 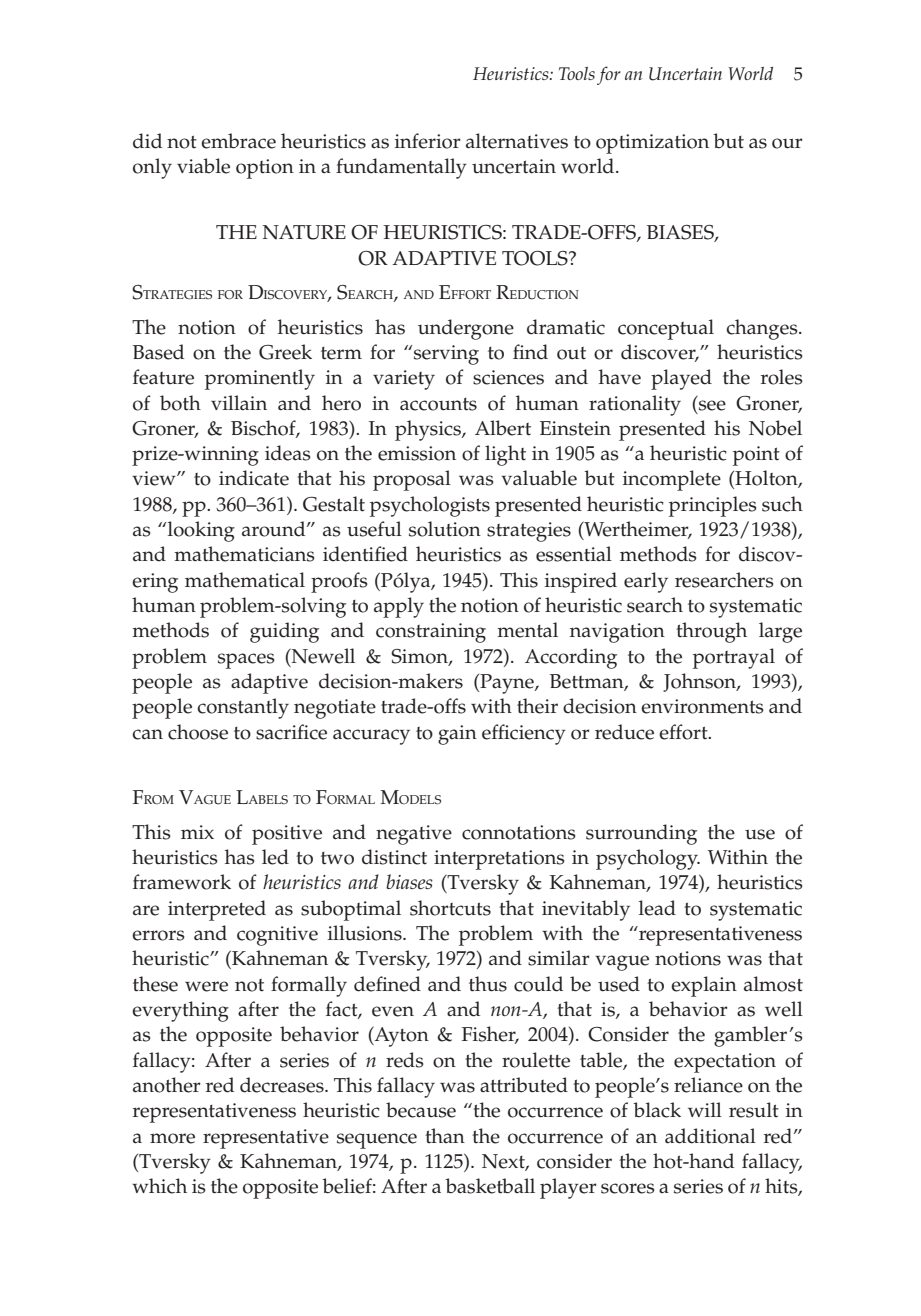 I want to click on choose, so click(x=198, y=732).
